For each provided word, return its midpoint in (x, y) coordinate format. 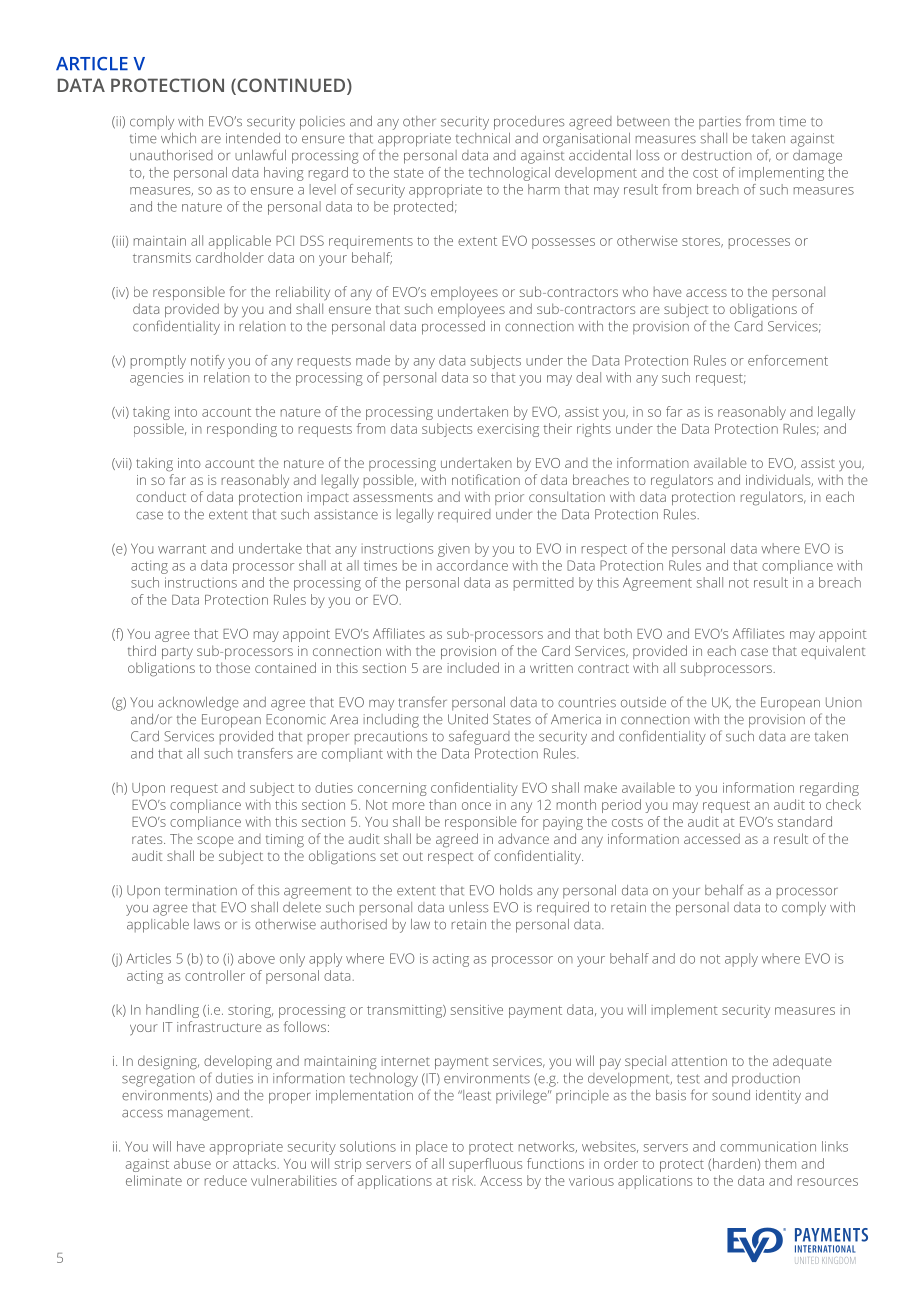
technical (483, 138)
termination (201, 890)
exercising (508, 430)
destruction (716, 155)
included (473, 667)
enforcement (788, 360)
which (178, 138)
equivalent (833, 652)
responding (242, 430)
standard (805, 821)
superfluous (485, 1165)
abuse (192, 1163)
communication (768, 1146)
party (177, 653)
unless (468, 907)
